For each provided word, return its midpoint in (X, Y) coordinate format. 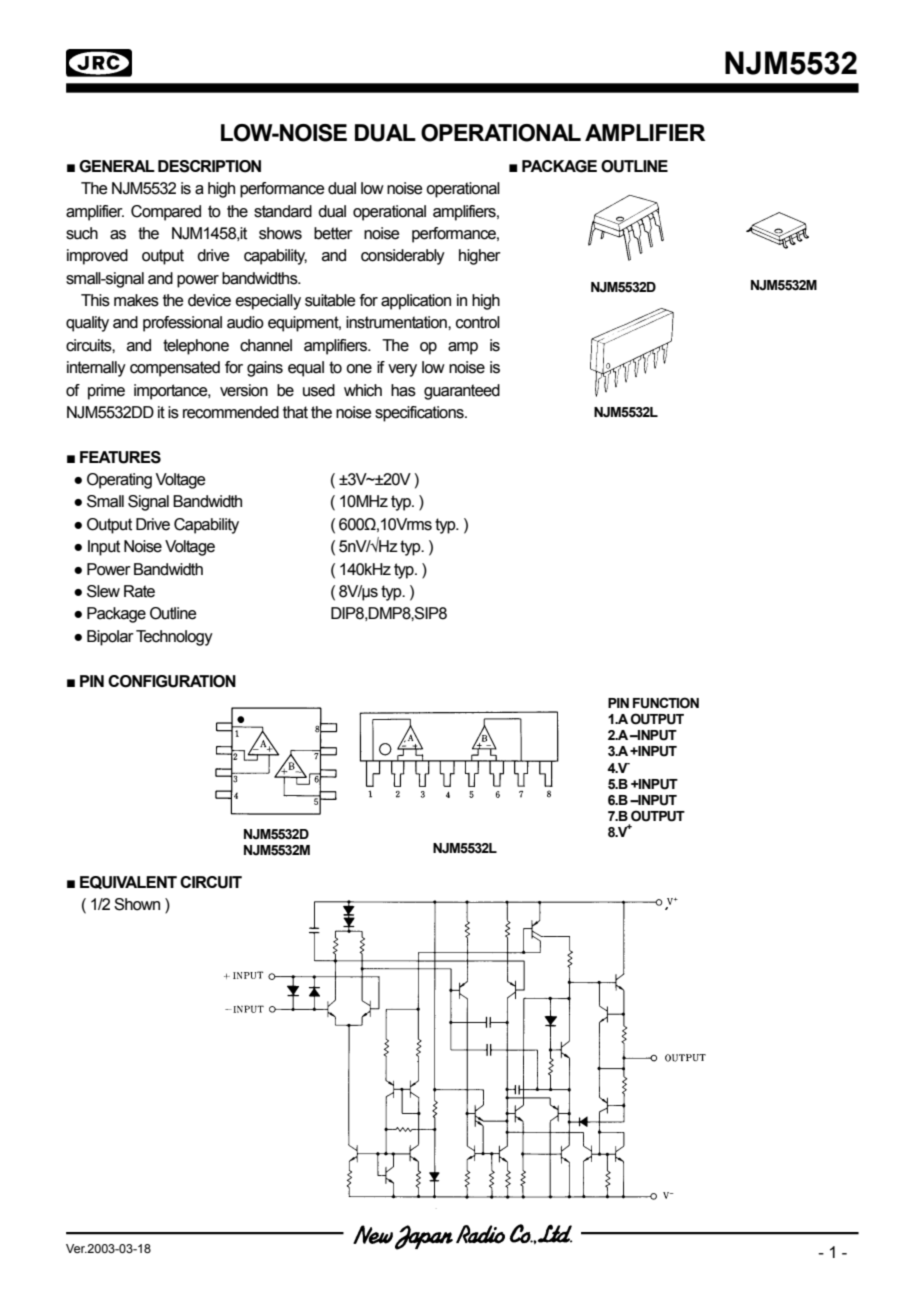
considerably (403, 257)
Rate (139, 591)
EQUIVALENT (128, 882)
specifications (420, 414)
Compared (166, 213)
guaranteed (462, 392)
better (333, 233)
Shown (137, 904)
